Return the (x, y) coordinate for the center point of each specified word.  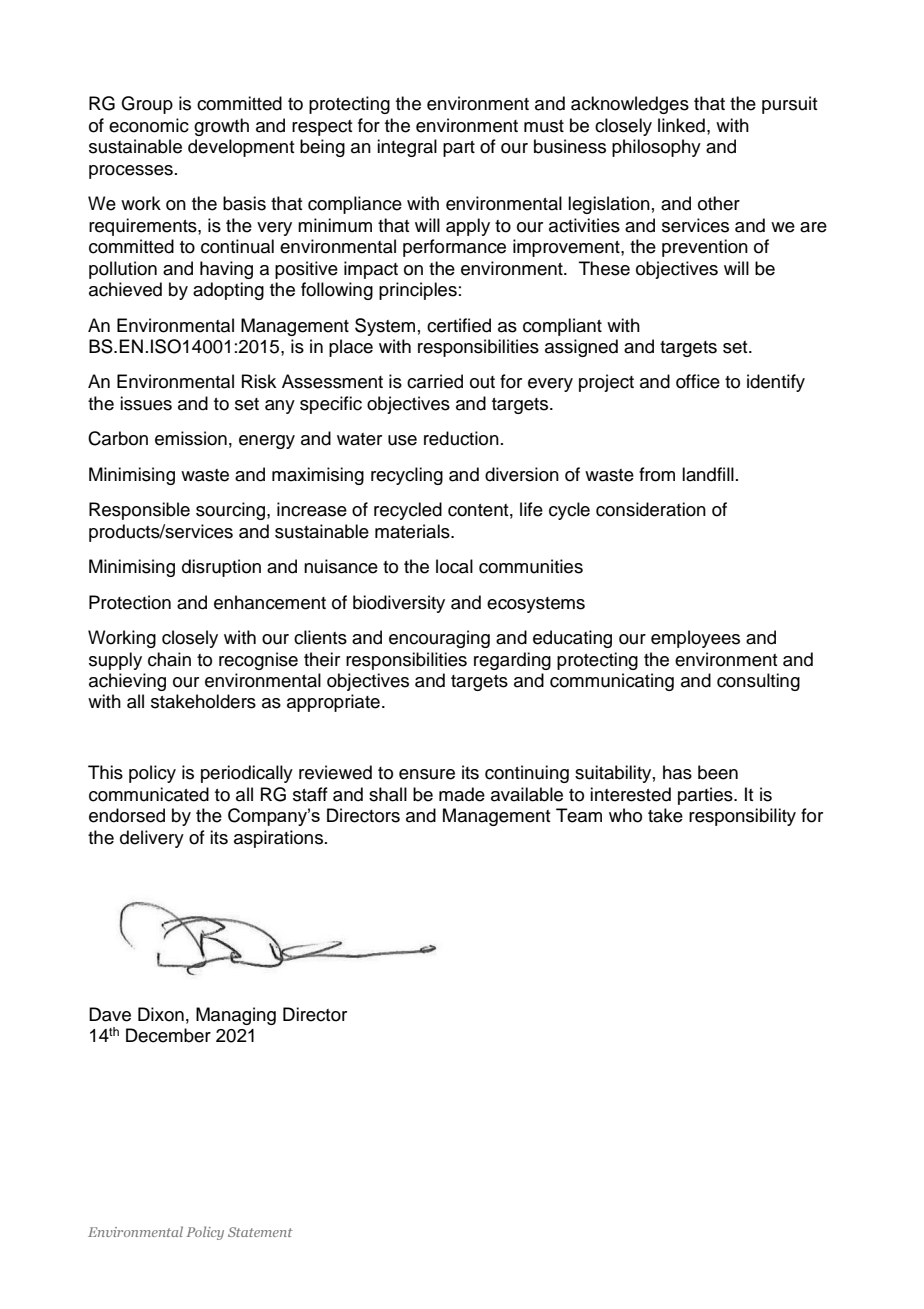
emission (191, 438)
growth (221, 127)
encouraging (439, 639)
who (625, 815)
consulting (758, 682)
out (482, 382)
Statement (260, 1232)
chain (169, 659)
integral (407, 148)
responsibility (742, 817)
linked (681, 125)
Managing (236, 1016)
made (462, 794)
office (698, 381)
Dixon (161, 1014)
